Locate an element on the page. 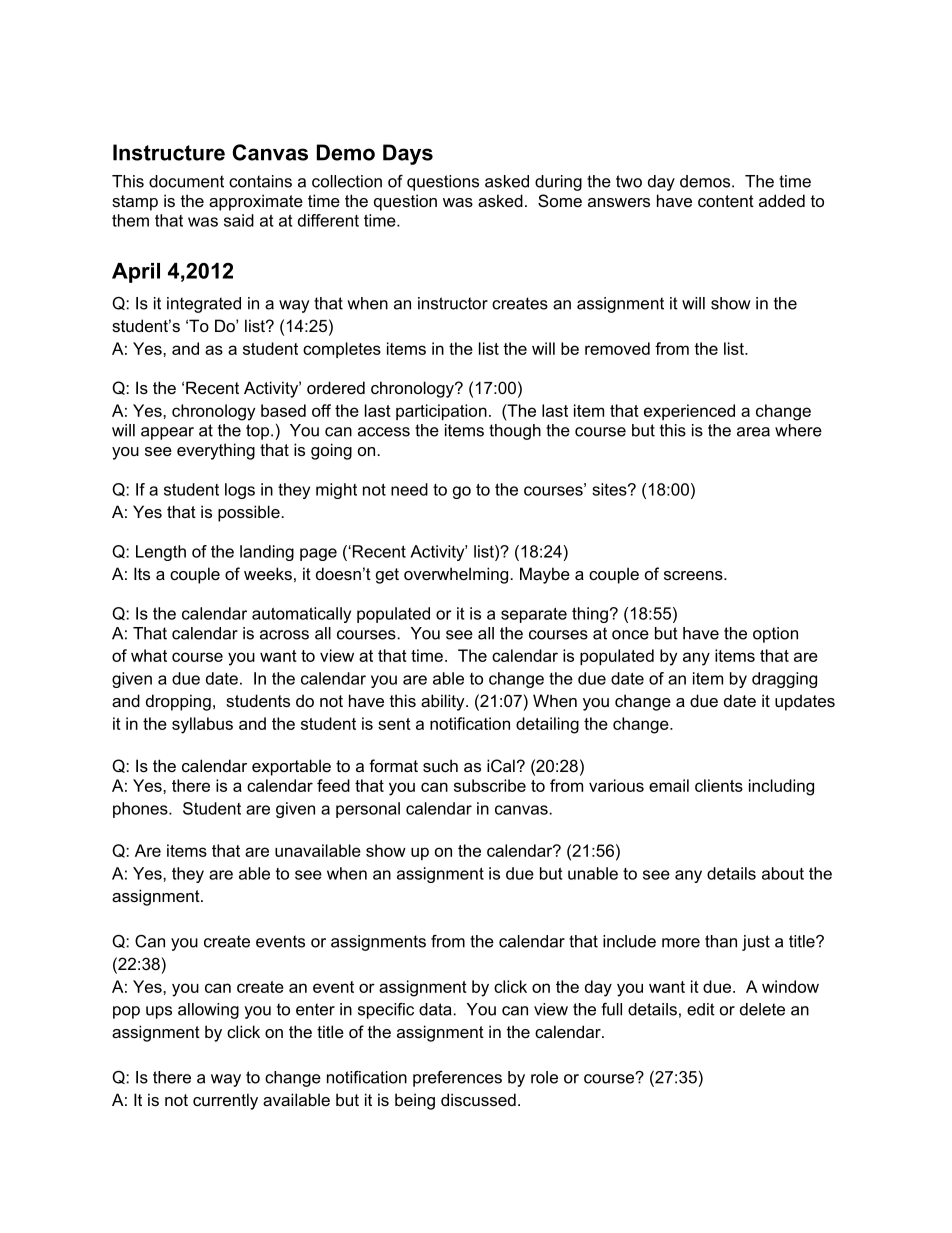  about is located at coordinates (783, 873).
